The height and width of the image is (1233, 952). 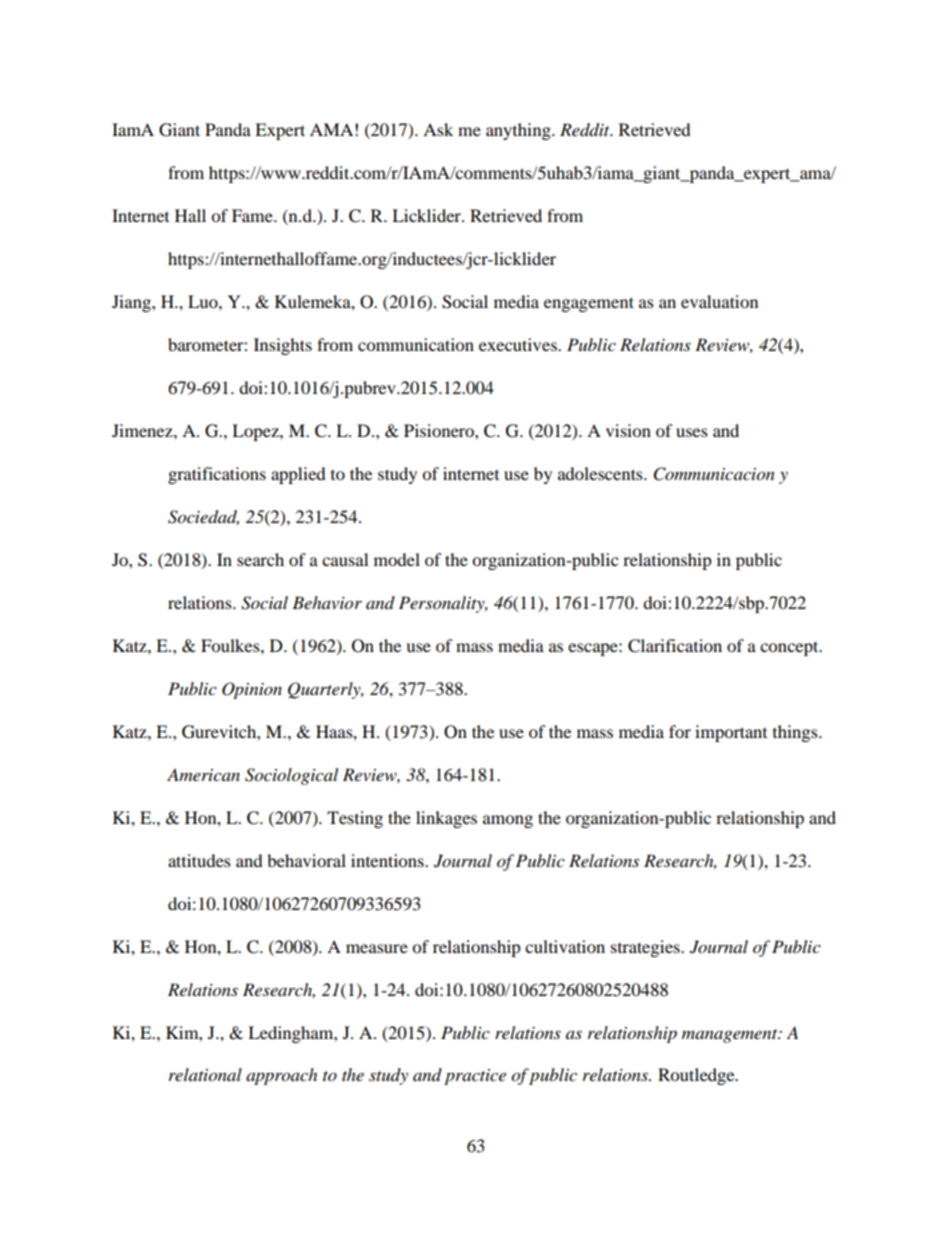 What do you see at coordinates (475, 1077) in the image?
I see `practice` at bounding box center [475, 1077].
